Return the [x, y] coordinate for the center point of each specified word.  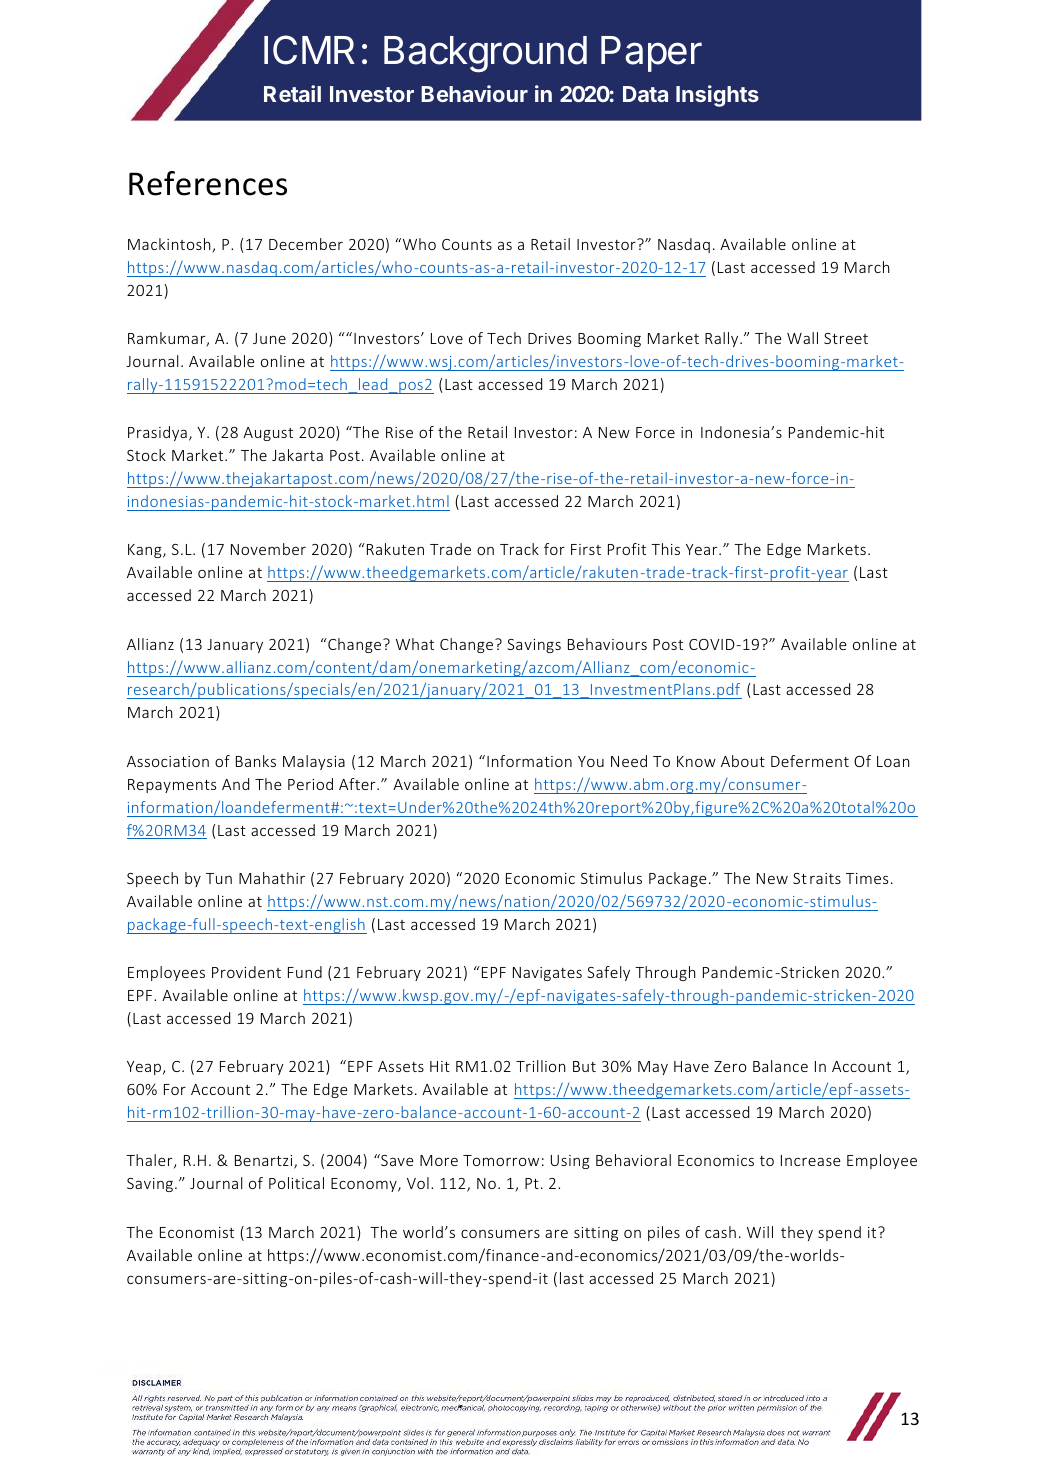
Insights [717, 96]
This [665, 549]
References [208, 183]
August [268, 434]
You [591, 761]
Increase [810, 1160]
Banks [256, 761]
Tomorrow [501, 1160]
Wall [802, 338]
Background [485, 54]
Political [296, 1183]
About [743, 761]
